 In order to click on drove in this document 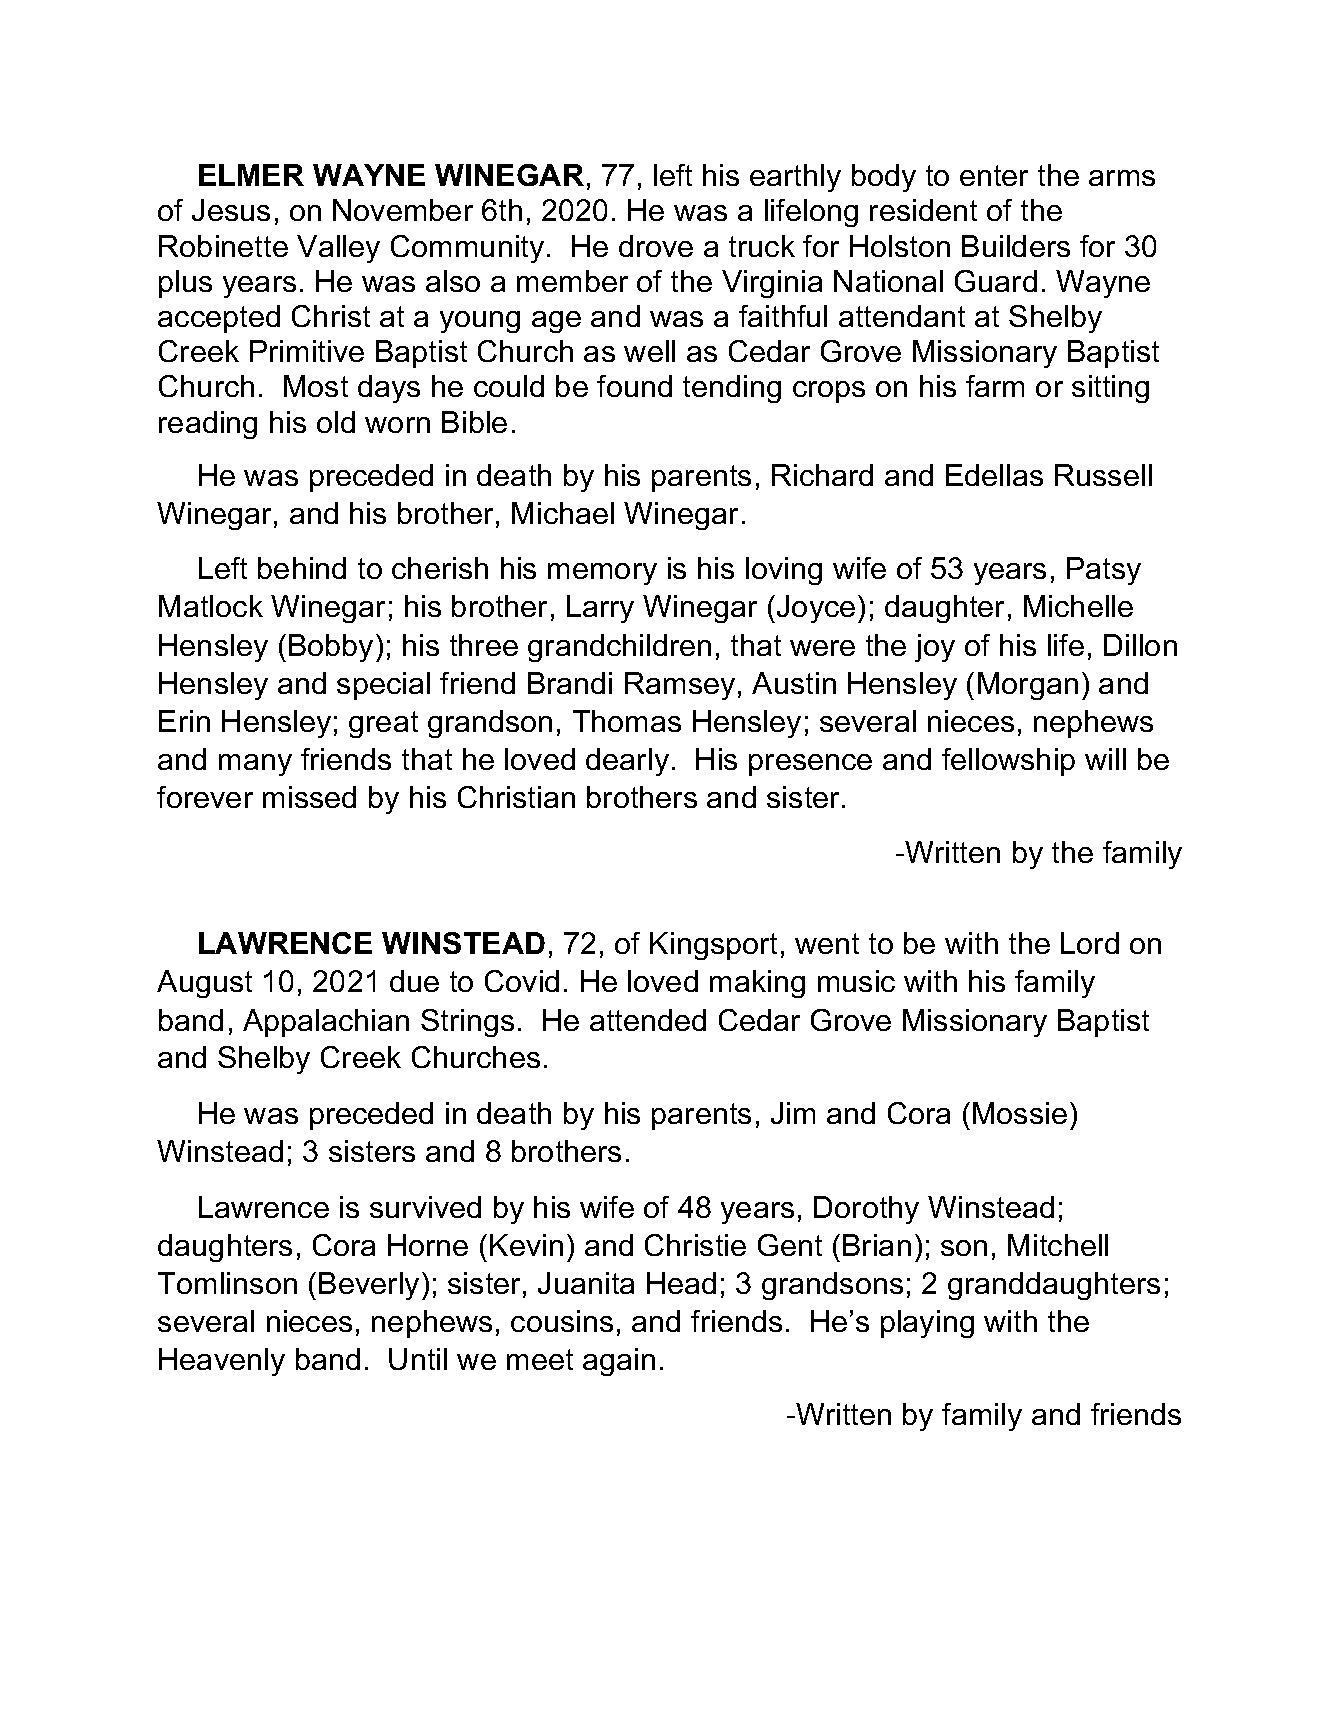, I will do `click(656, 246)`.
